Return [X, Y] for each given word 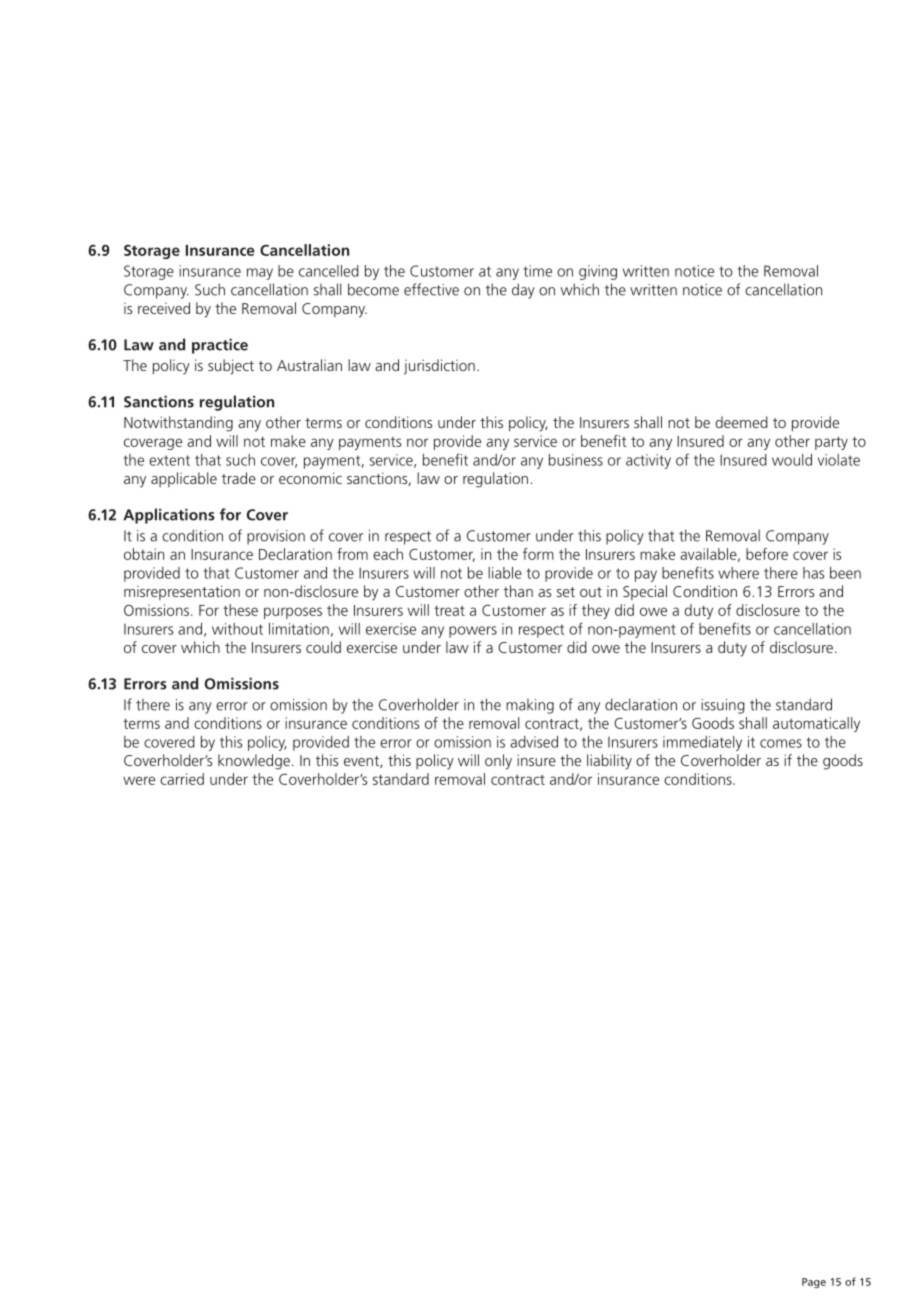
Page [814, 1283]
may [260, 274]
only [498, 762]
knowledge [254, 762]
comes [781, 743]
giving [598, 272]
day [523, 291]
